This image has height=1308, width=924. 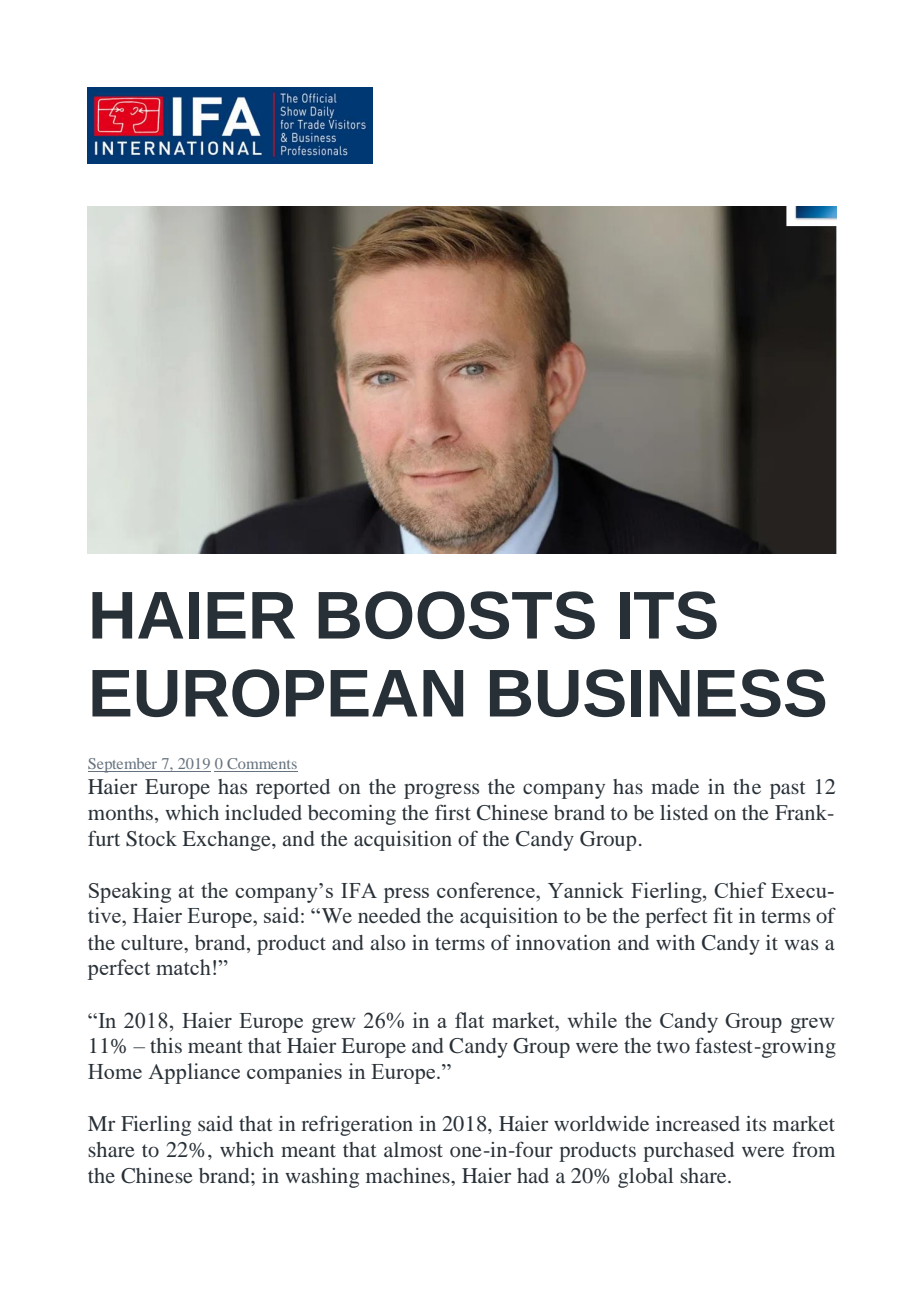 What do you see at coordinates (263, 812) in the image?
I see `included` at bounding box center [263, 812].
